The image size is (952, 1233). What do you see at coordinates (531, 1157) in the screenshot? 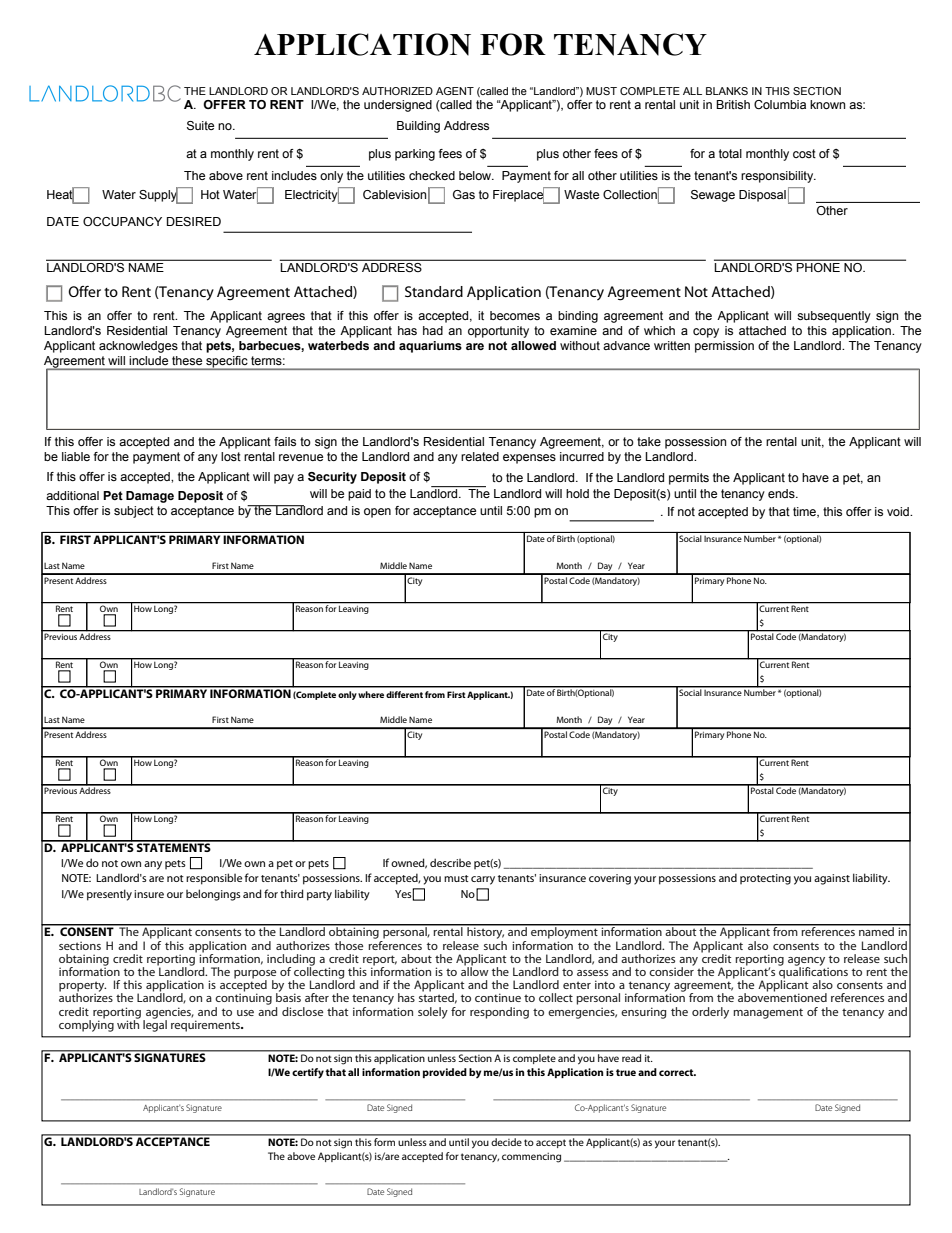
I see `commencing` at bounding box center [531, 1157].
